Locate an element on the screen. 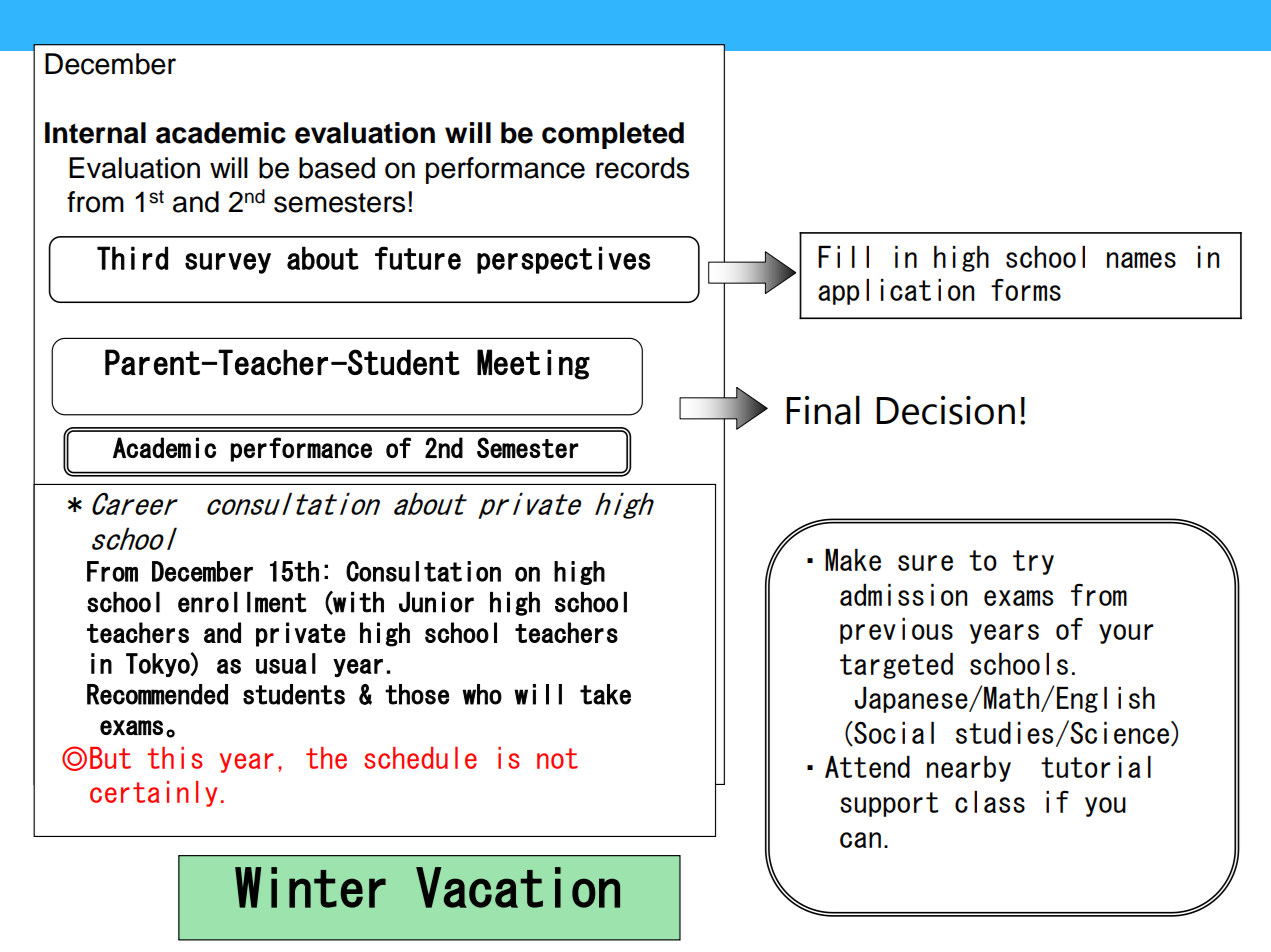  class is located at coordinates (990, 802).
